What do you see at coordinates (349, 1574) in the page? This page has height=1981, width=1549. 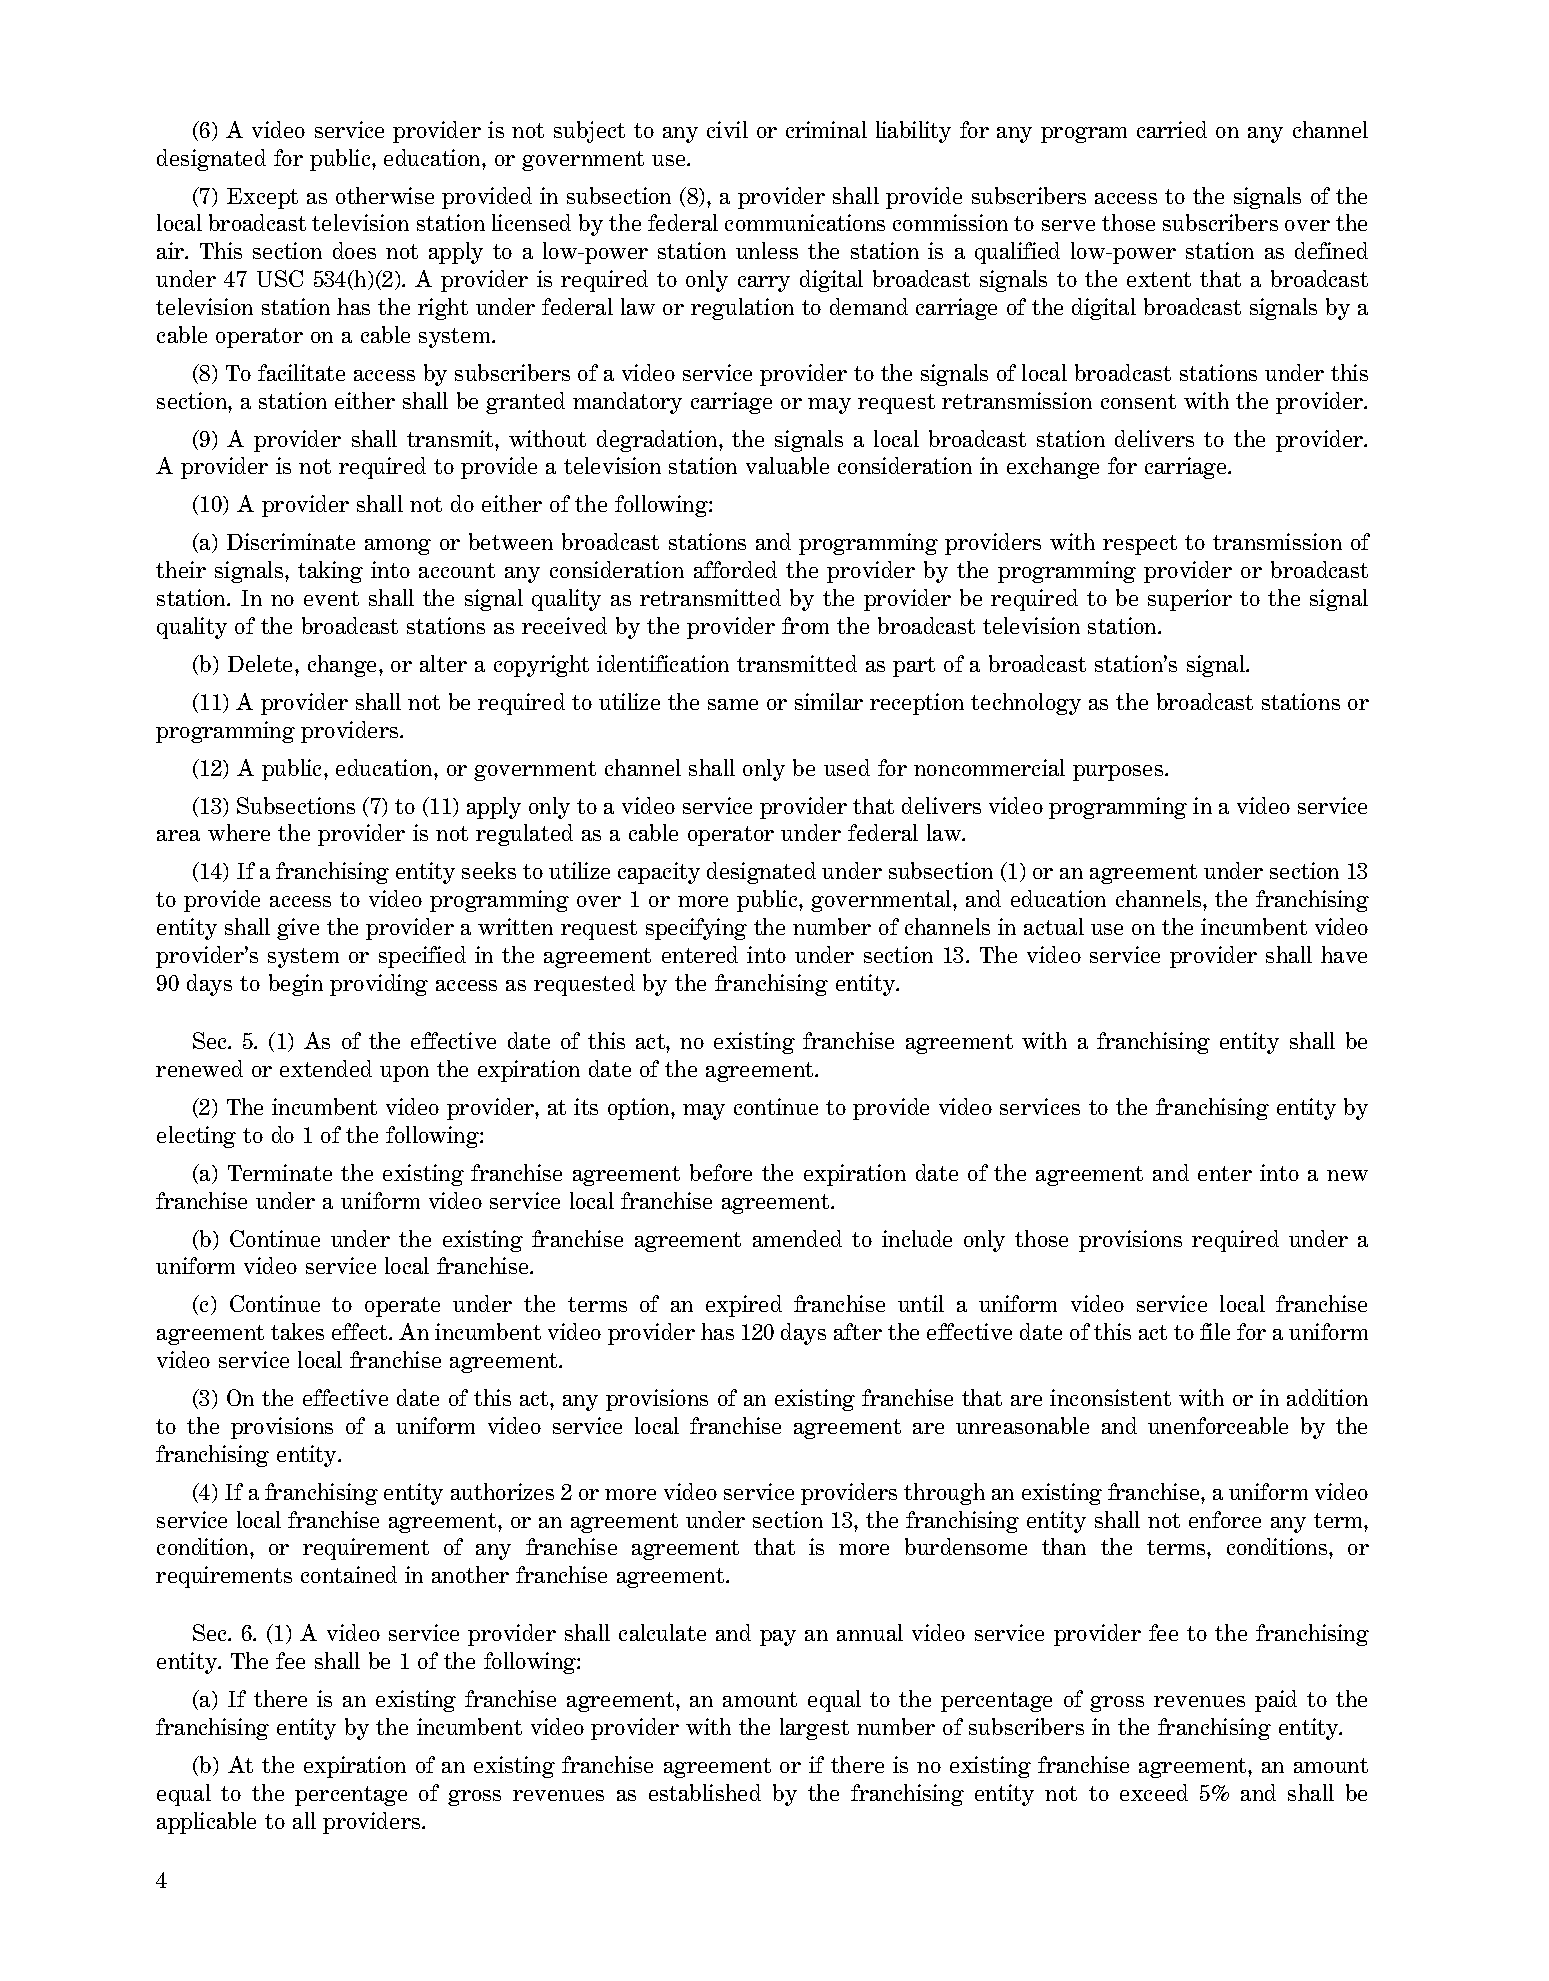 I see `contained` at bounding box center [349, 1574].
